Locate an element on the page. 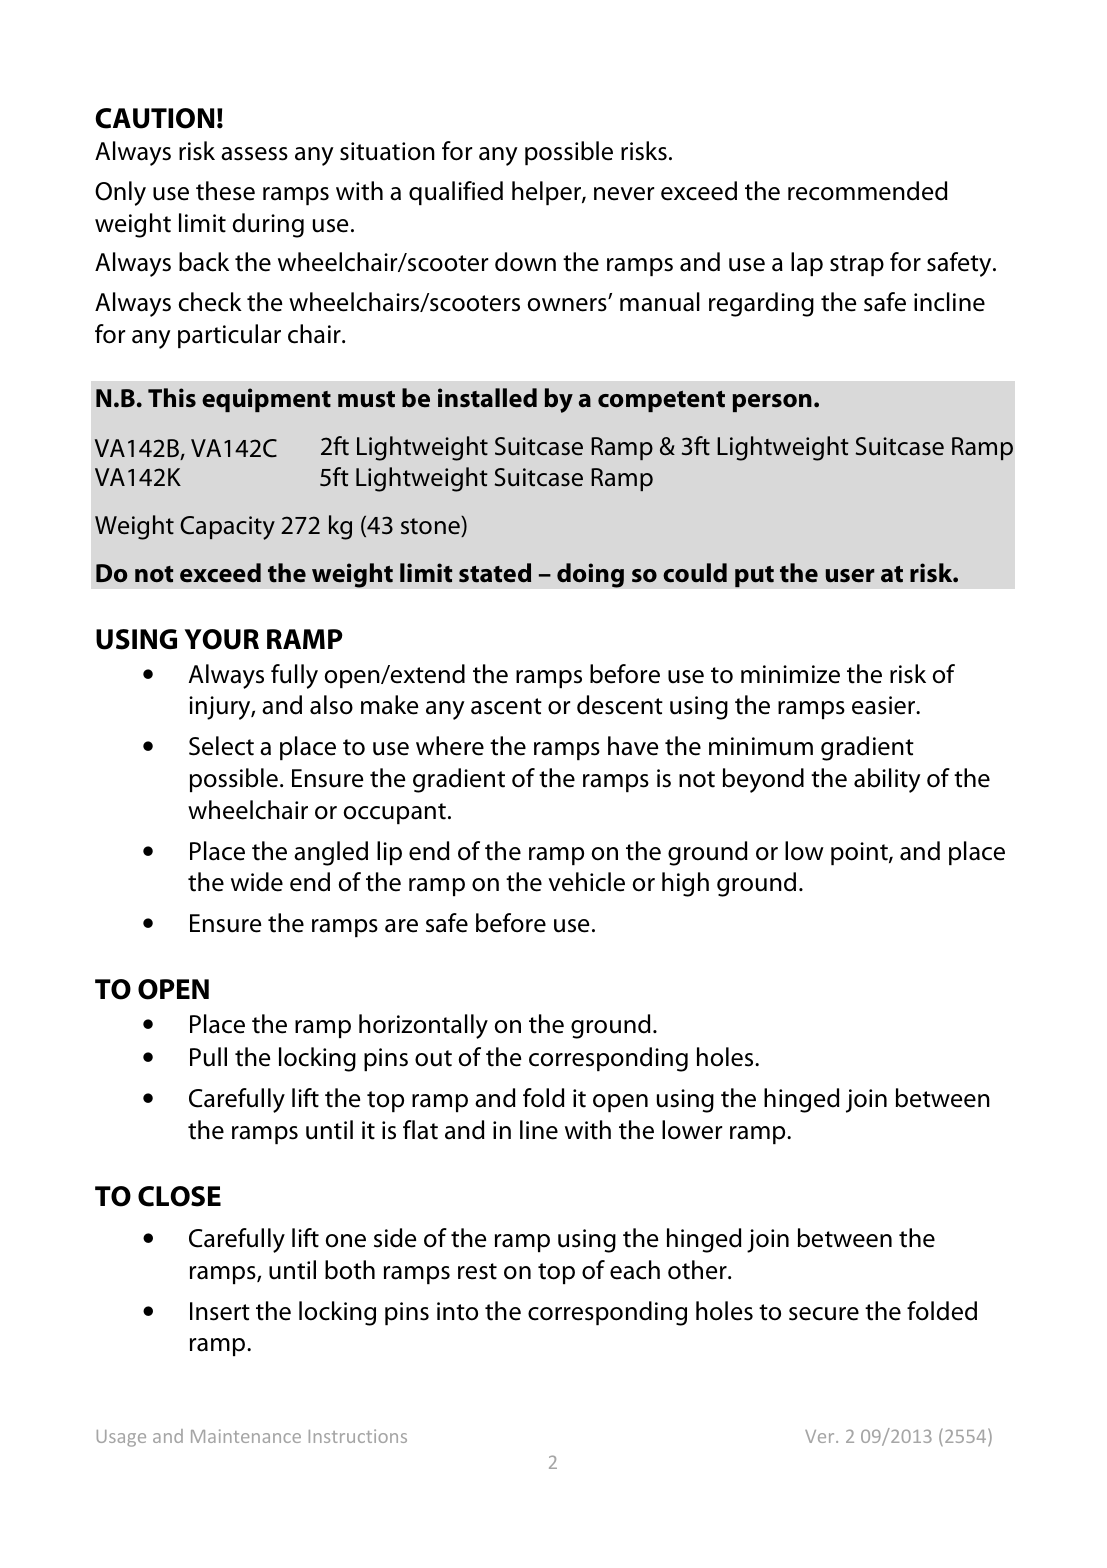 The width and height of the document is (1107, 1568). stated is located at coordinates (495, 573).
